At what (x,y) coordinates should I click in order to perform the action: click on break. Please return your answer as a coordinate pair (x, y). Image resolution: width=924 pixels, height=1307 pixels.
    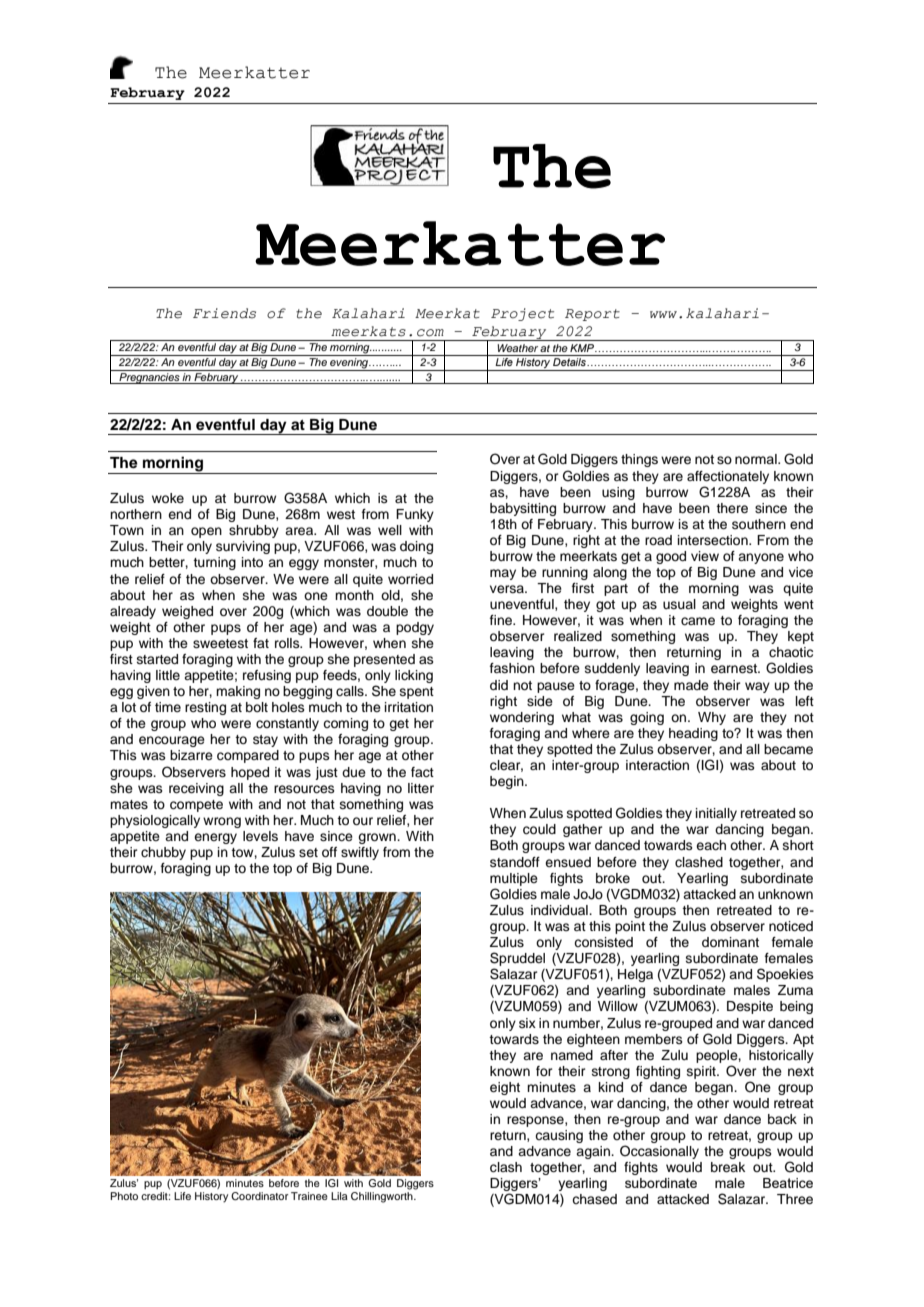
    Looking at the image, I should click on (728, 1167).
